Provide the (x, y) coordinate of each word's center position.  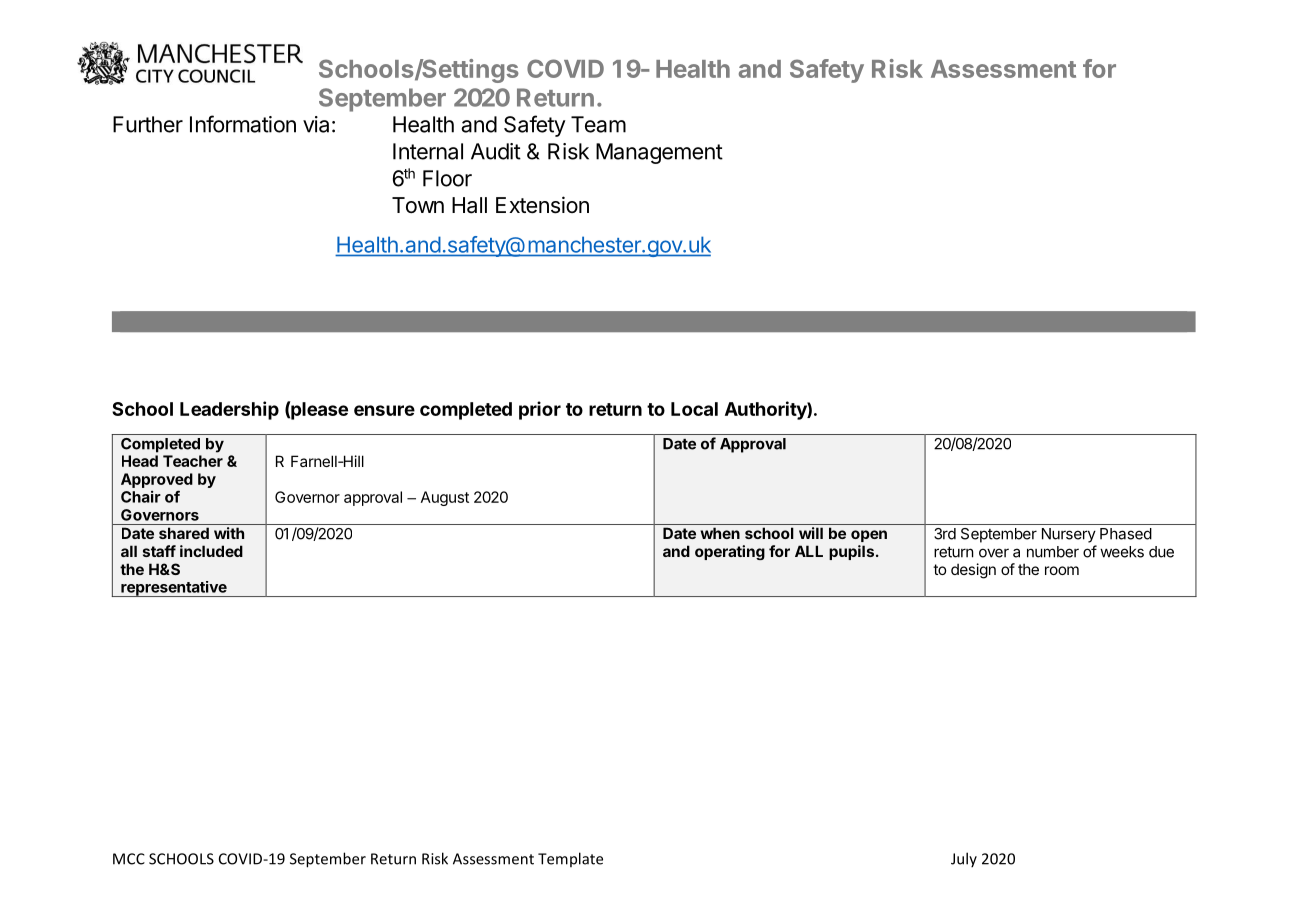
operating (730, 552)
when (720, 533)
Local (694, 409)
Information (243, 124)
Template (570, 859)
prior (540, 410)
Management (659, 153)
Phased (1126, 534)
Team (598, 124)
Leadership (229, 410)
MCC (129, 859)
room (1062, 570)
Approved (157, 480)
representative (174, 589)
